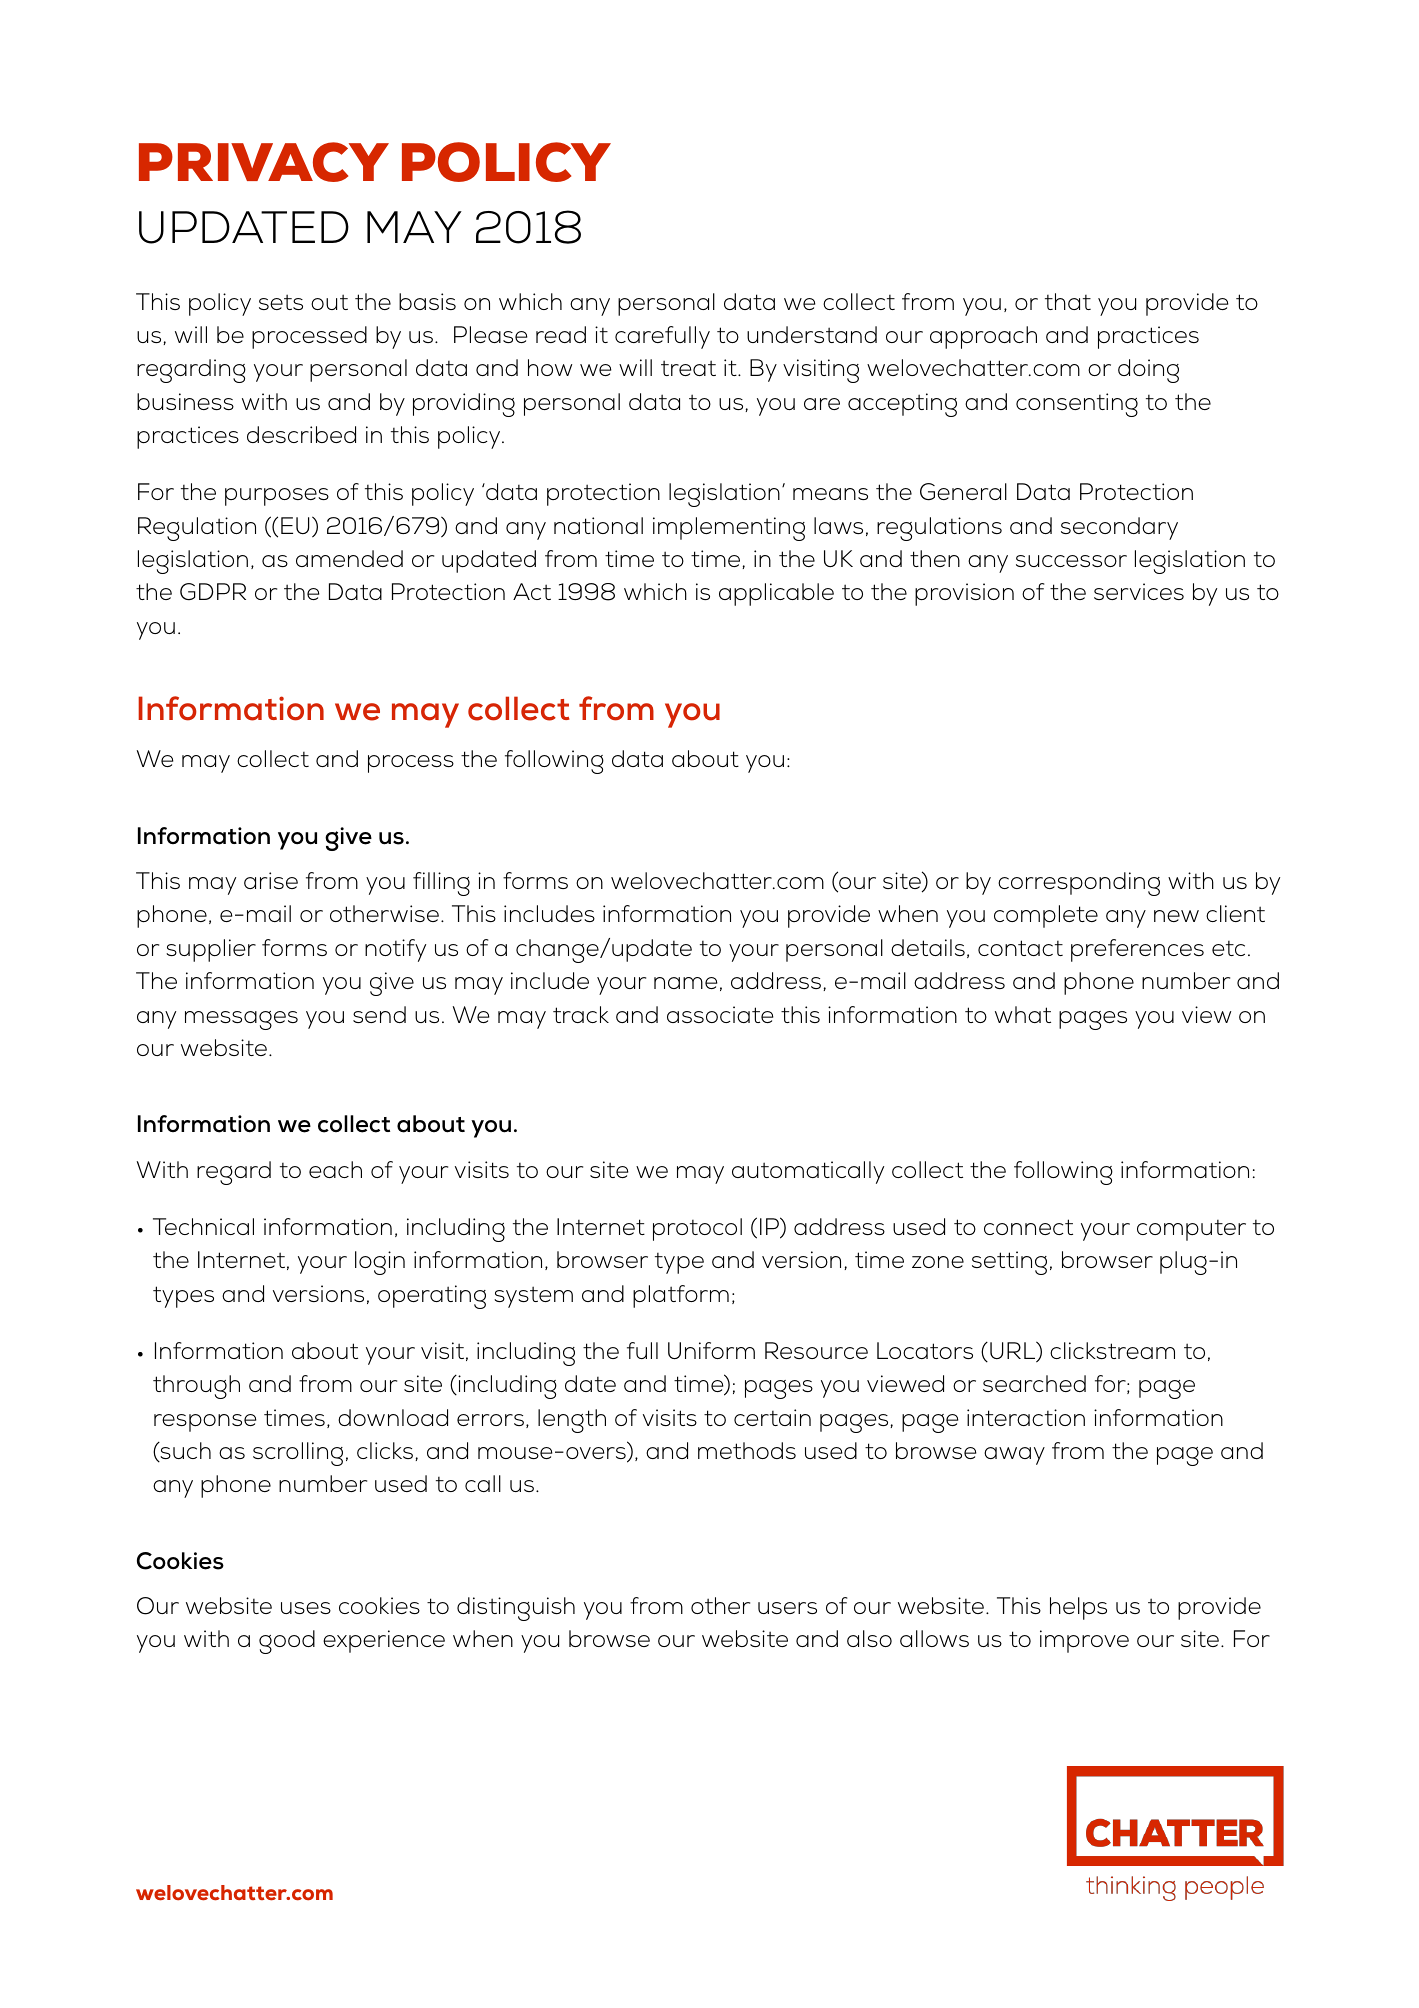 The image size is (1419, 2008). What do you see at coordinates (1078, 1608) in the document?
I see `helps` at bounding box center [1078, 1608].
